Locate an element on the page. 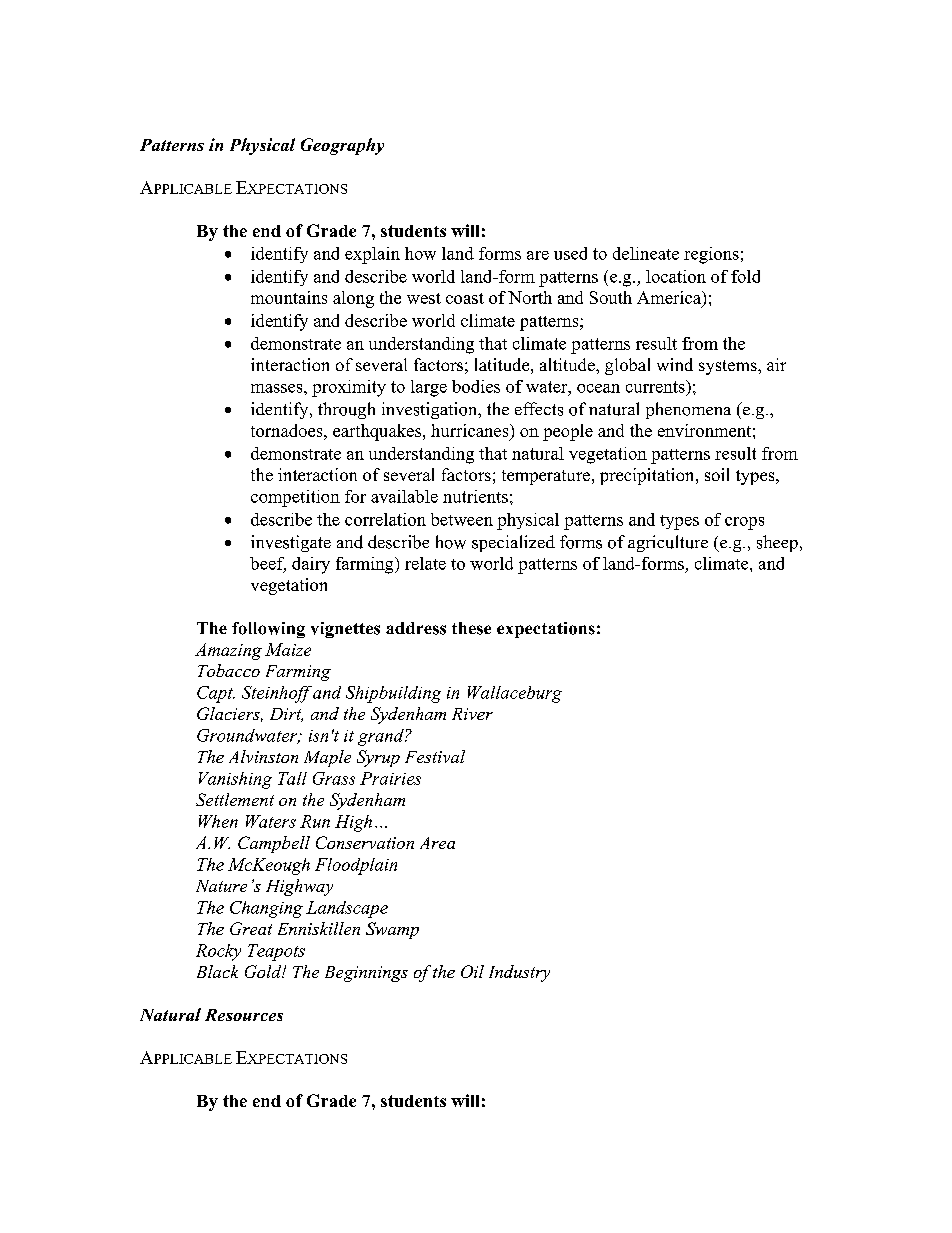 The image size is (952, 1233). agriculture is located at coordinates (668, 543).
